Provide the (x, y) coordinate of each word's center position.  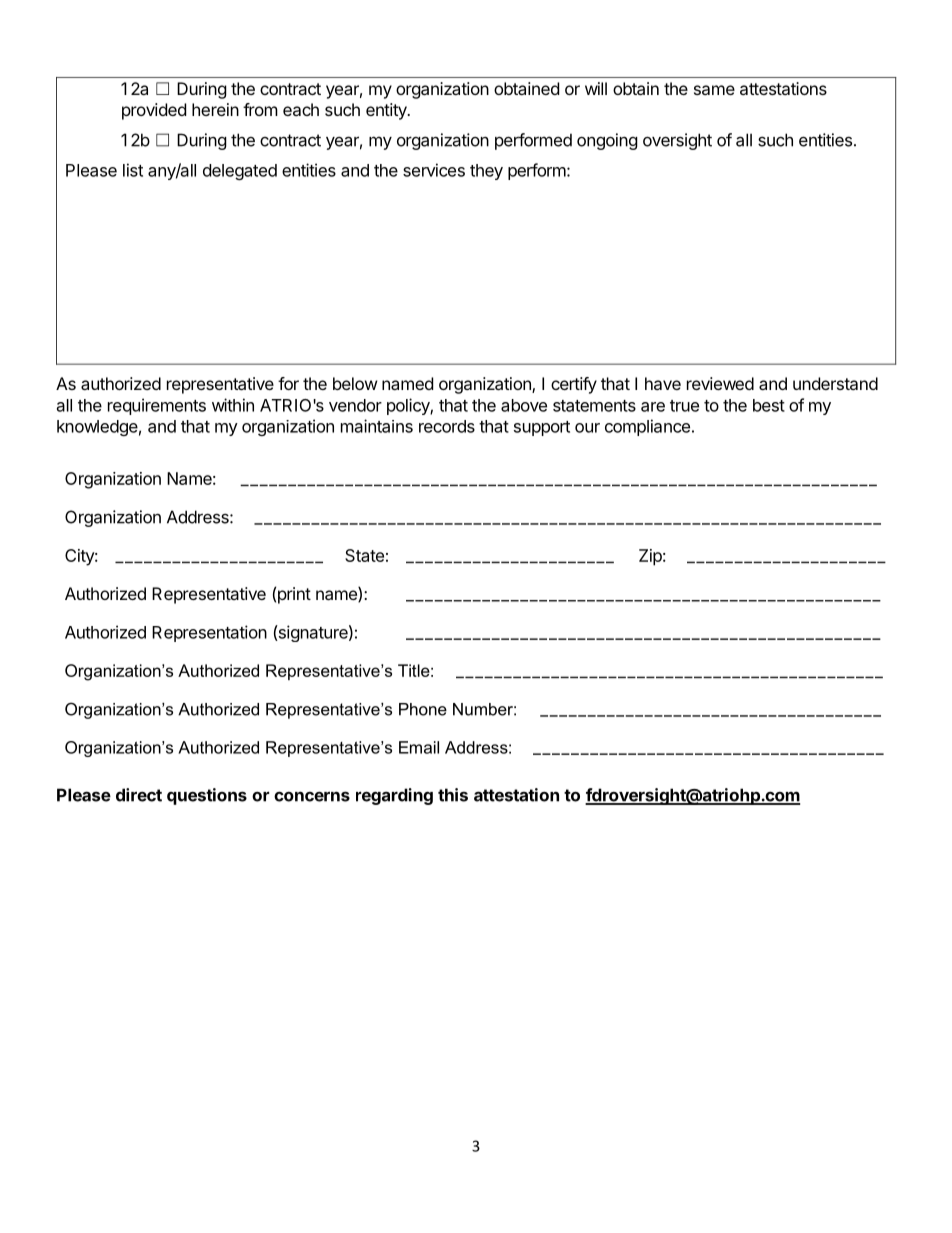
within (233, 405)
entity (387, 111)
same (714, 90)
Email (419, 747)
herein (215, 109)
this (453, 795)
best (769, 405)
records (447, 426)
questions (207, 796)
